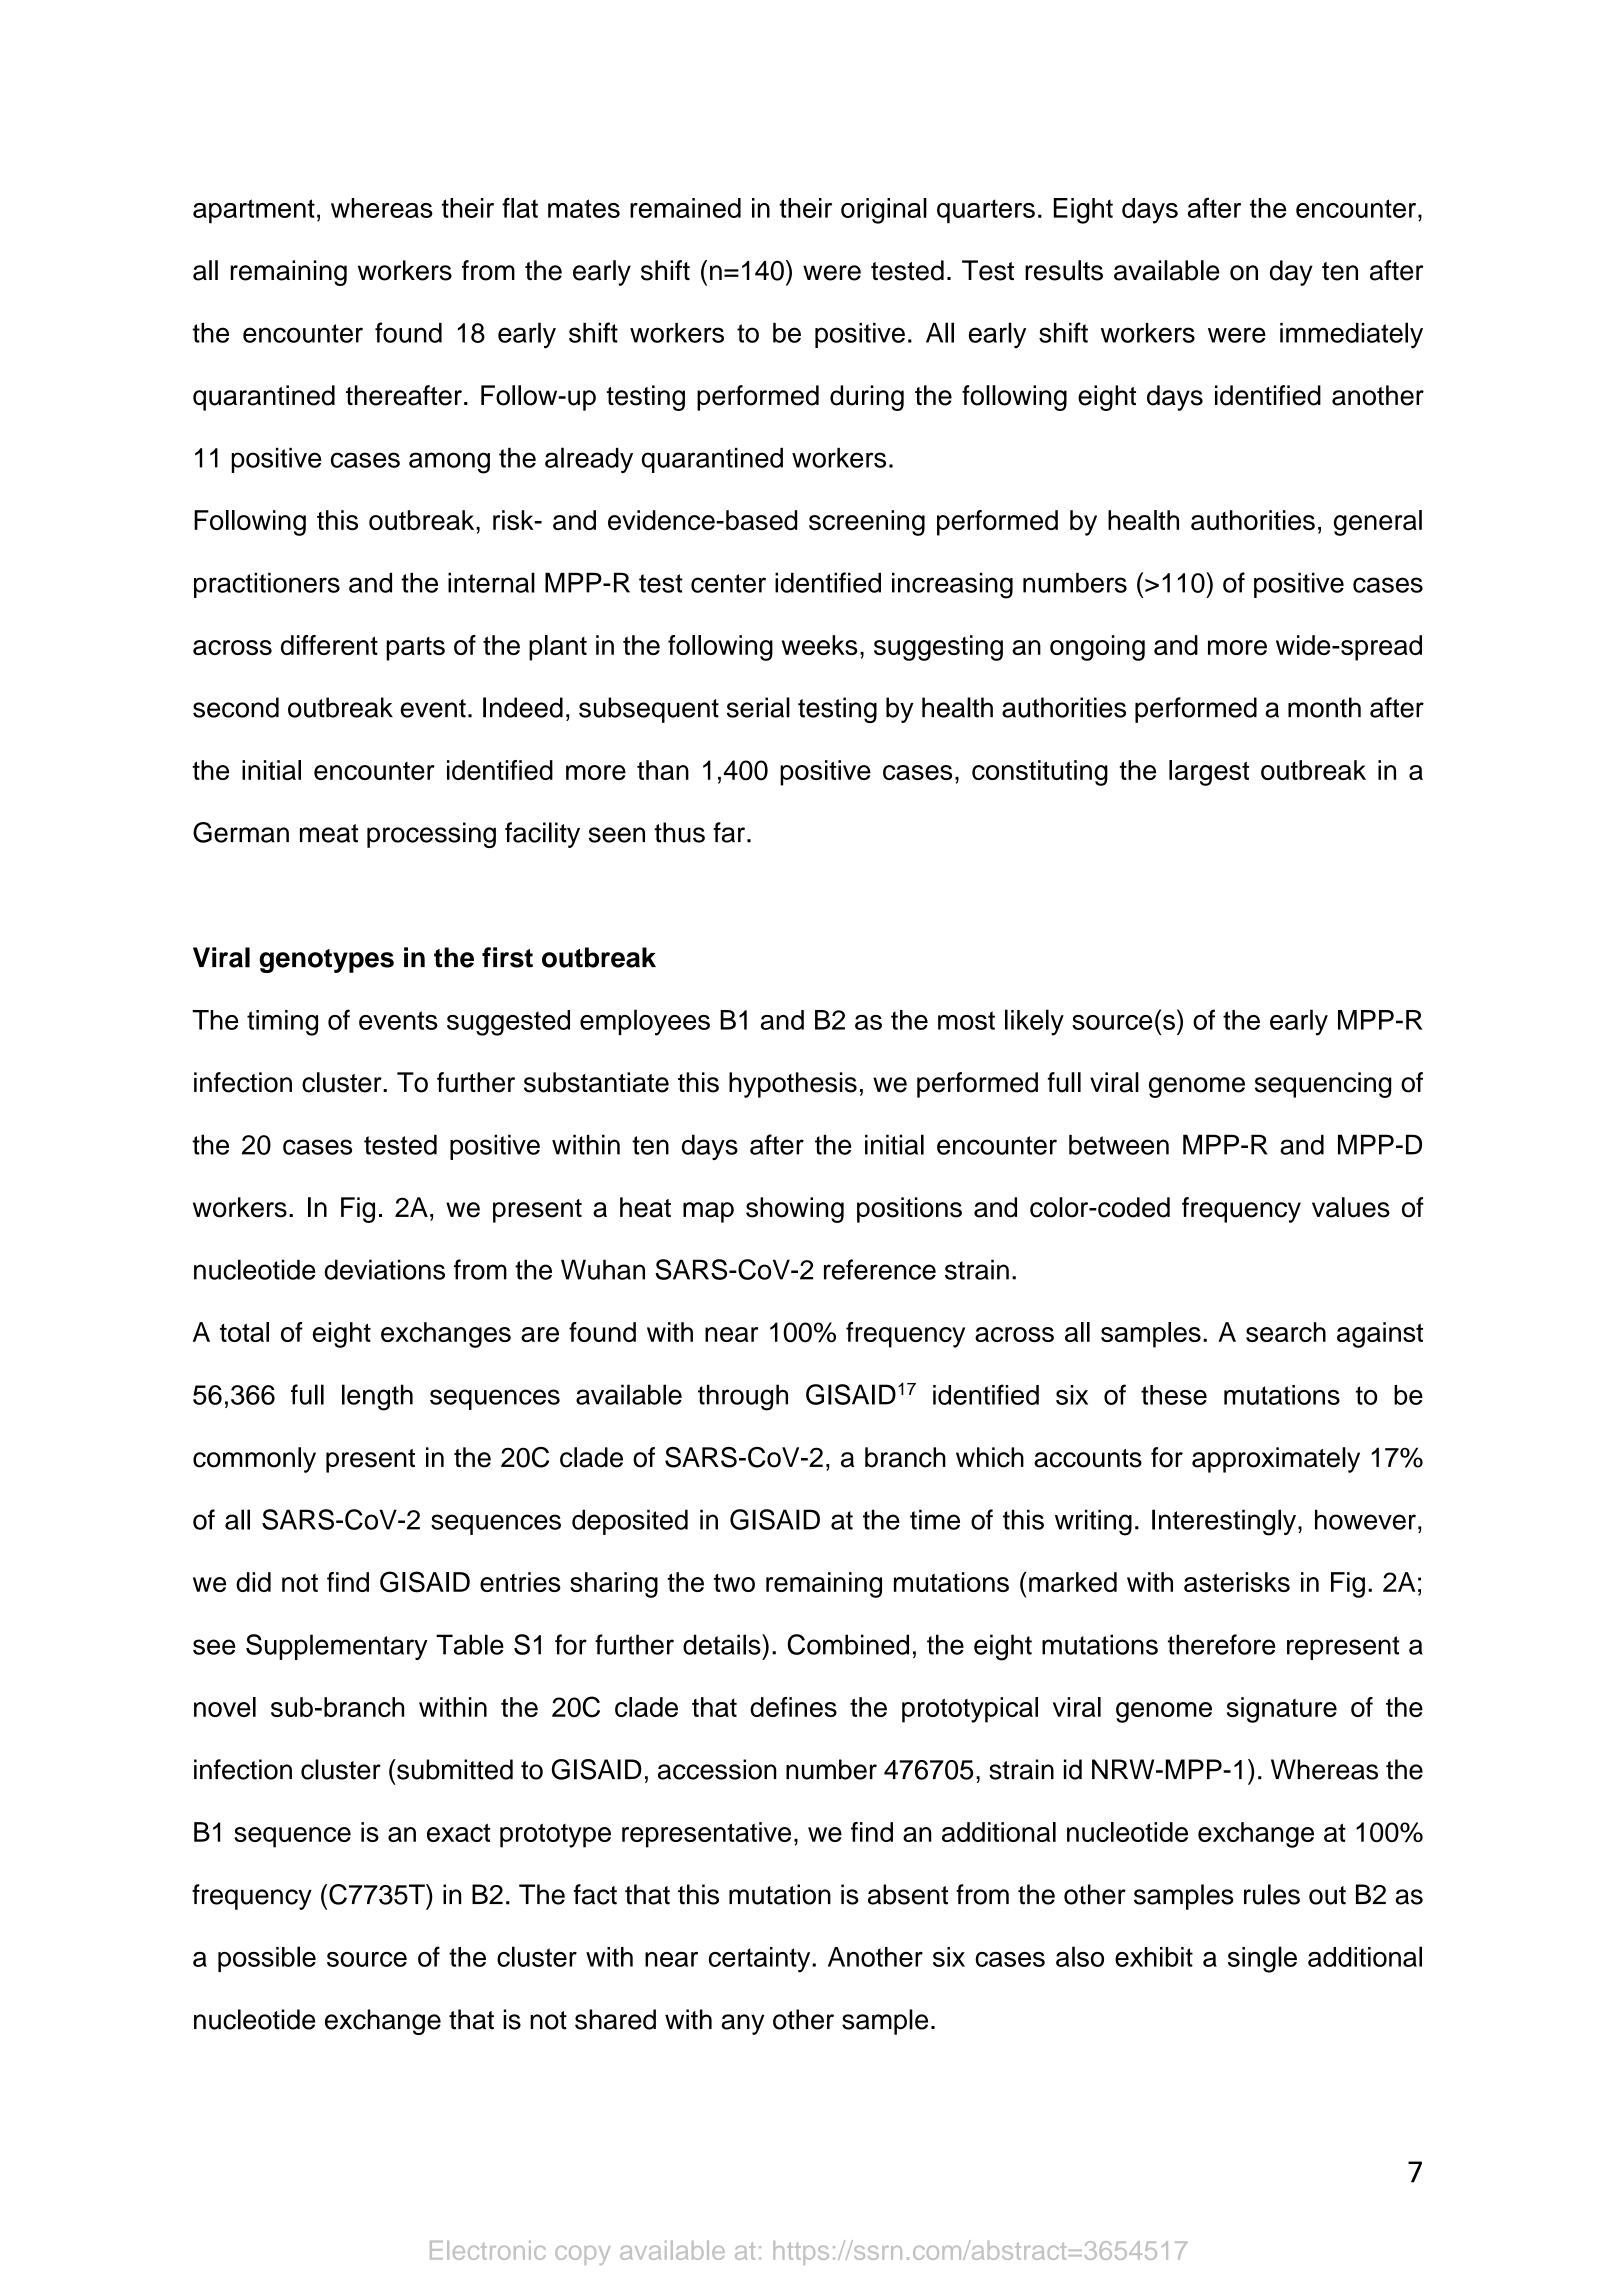  I want to click on original, so click(884, 211).
